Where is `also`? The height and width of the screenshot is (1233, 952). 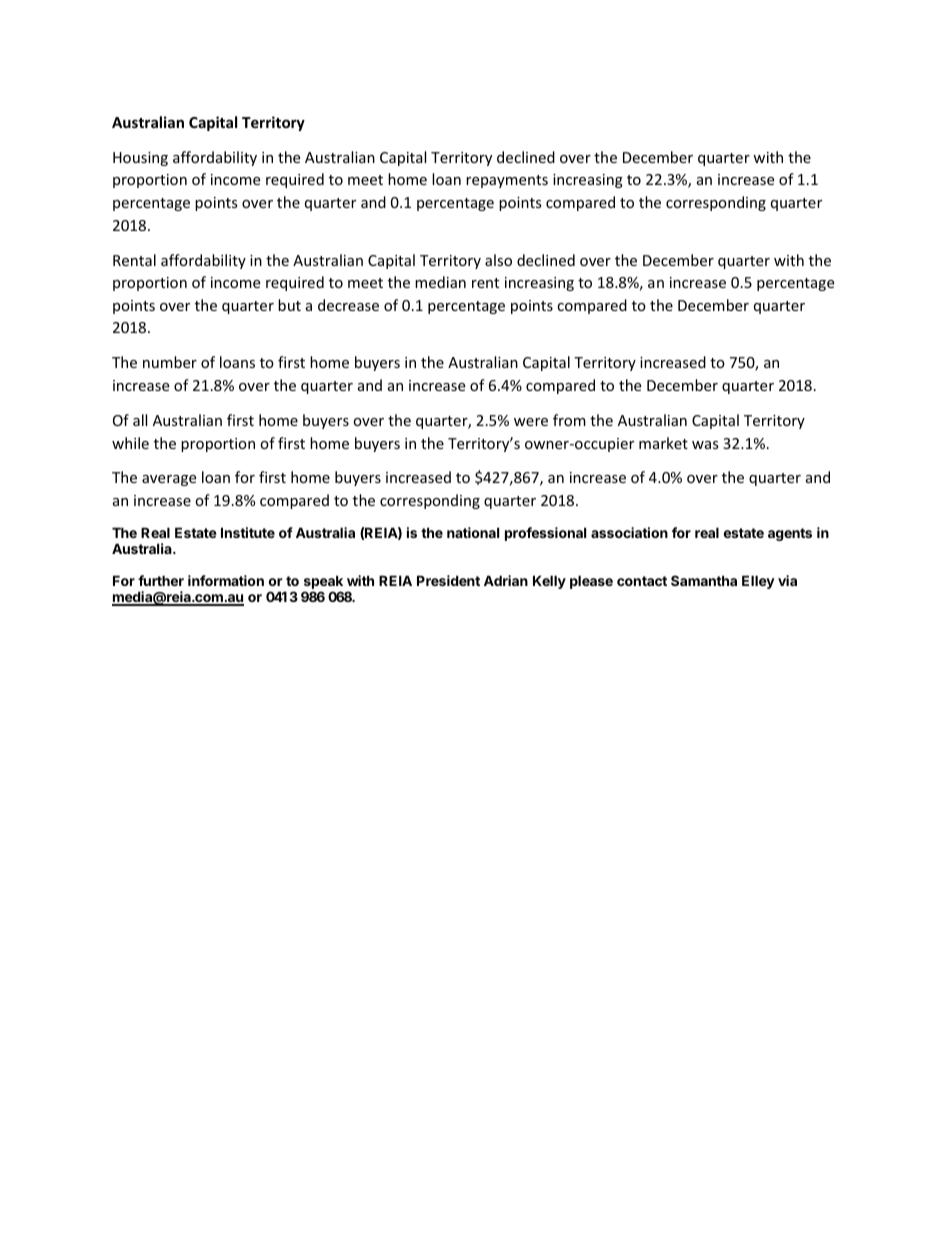 also is located at coordinates (498, 260).
